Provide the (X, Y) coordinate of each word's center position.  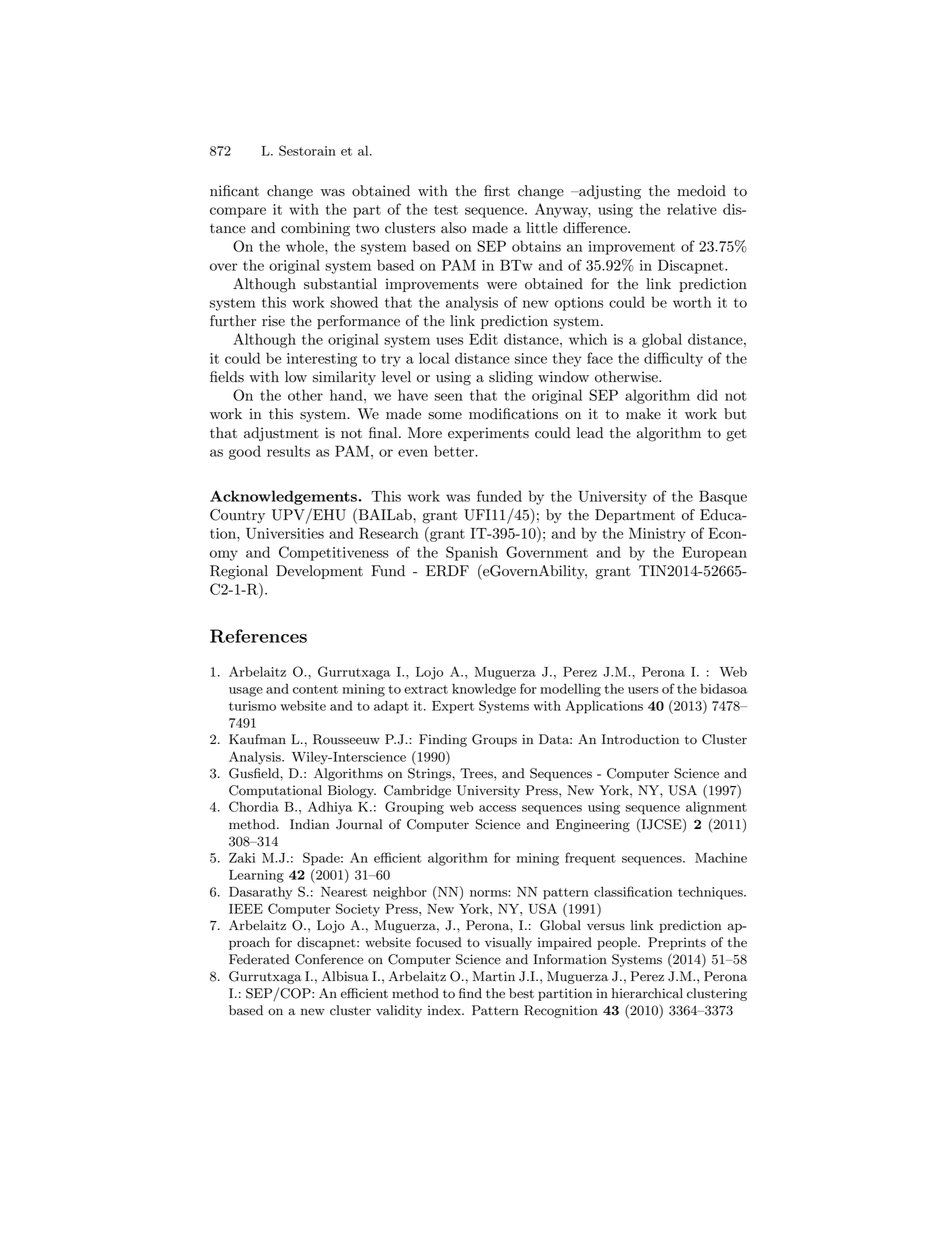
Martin (494, 976)
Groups (494, 740)
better (455, 451)
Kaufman (257, 739)
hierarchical (647, 993)
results (288, 451)
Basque (723, 497)
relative (692, 209)
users (643, 690)
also (454, 228)
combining (315, 229)
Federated (259, 959)
